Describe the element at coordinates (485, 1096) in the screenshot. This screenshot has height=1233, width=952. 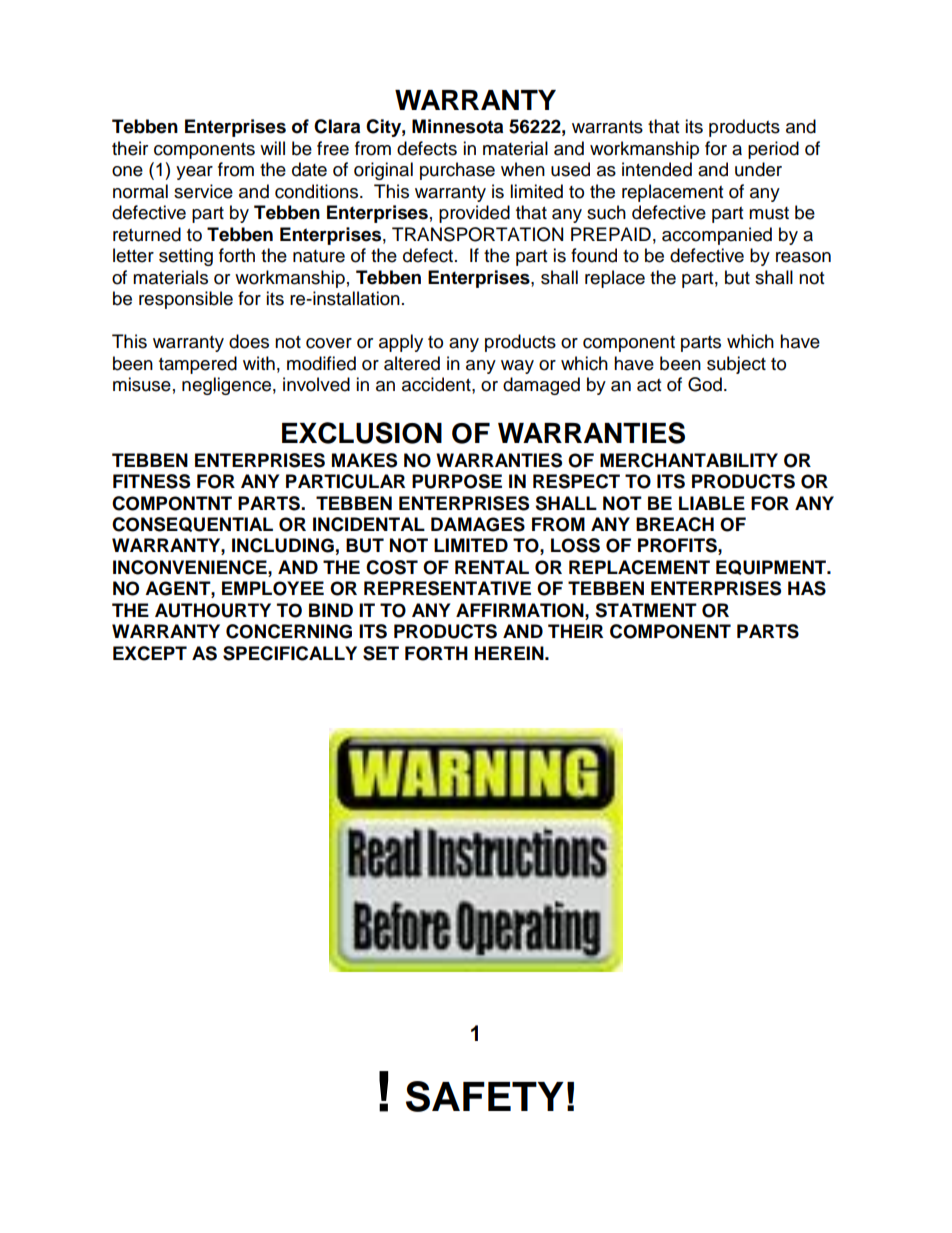
I see `SAFETY` at that location.
